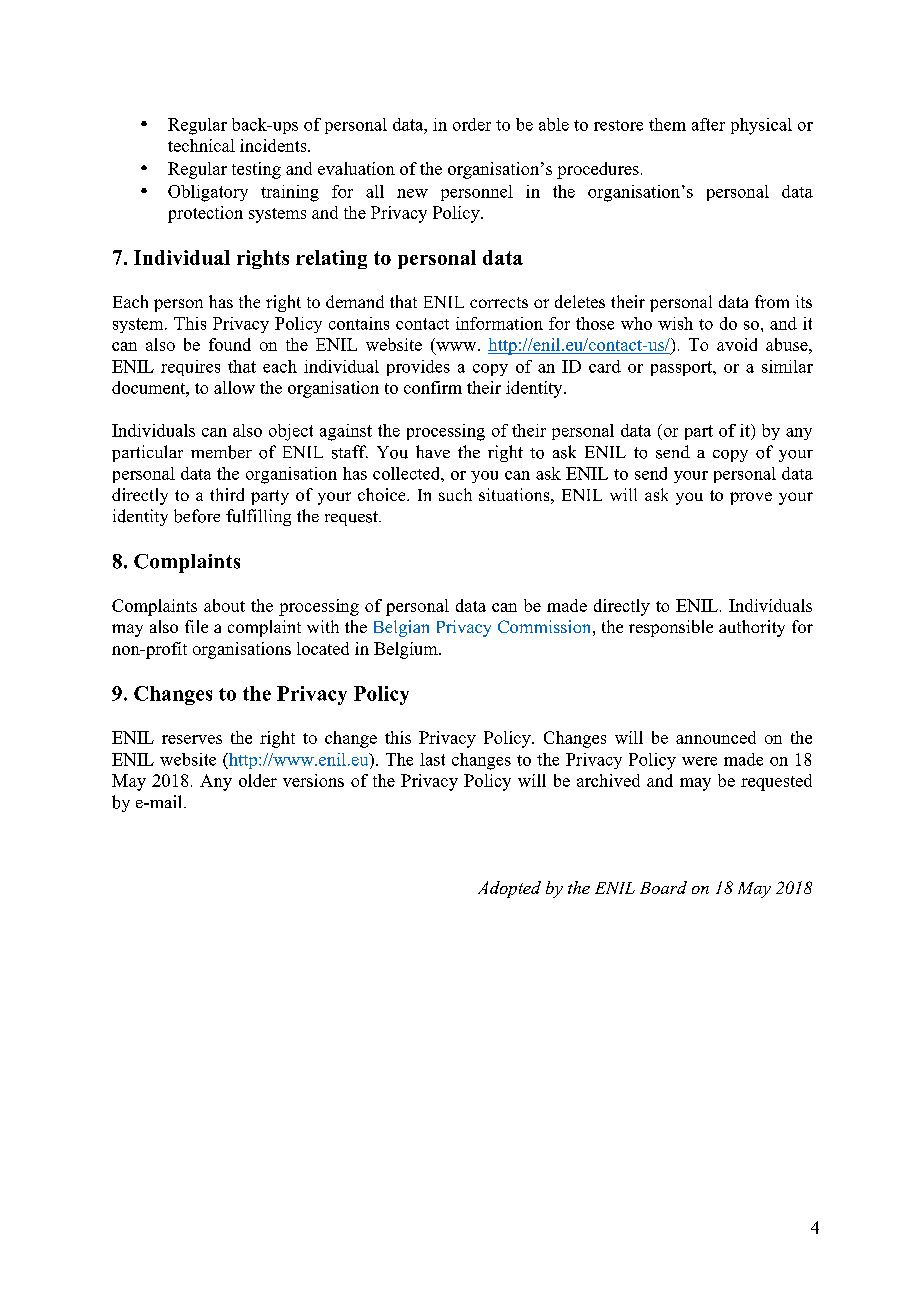 Image resolution: width=924 pixels, height=1308 pixels. Describe the element at coordinates (274, 145) in the page. I see `incidents` at that location.
